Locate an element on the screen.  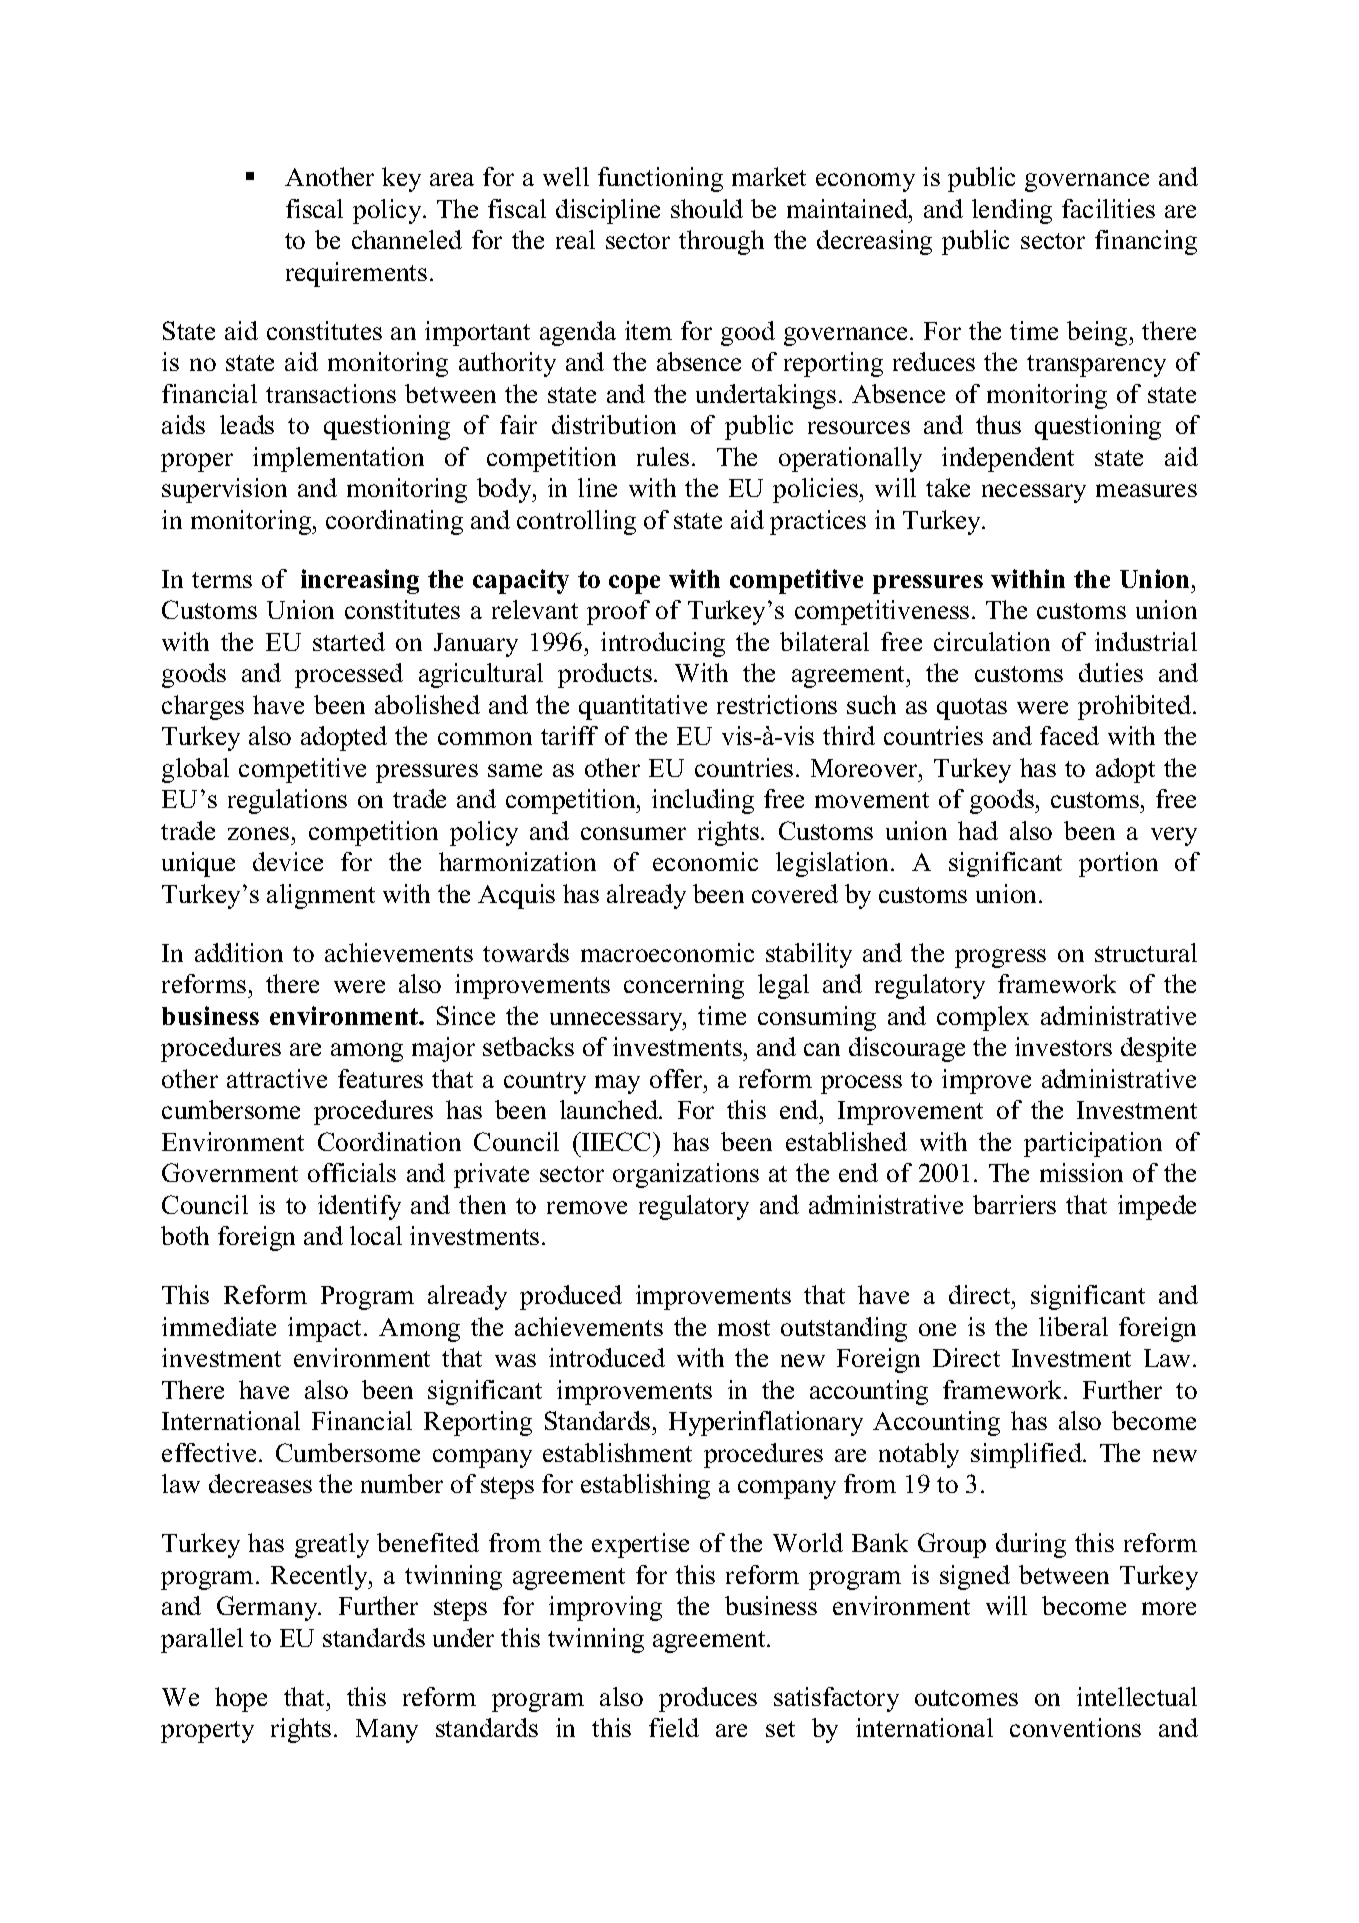
lending is located at coordinates (1012, 211).
